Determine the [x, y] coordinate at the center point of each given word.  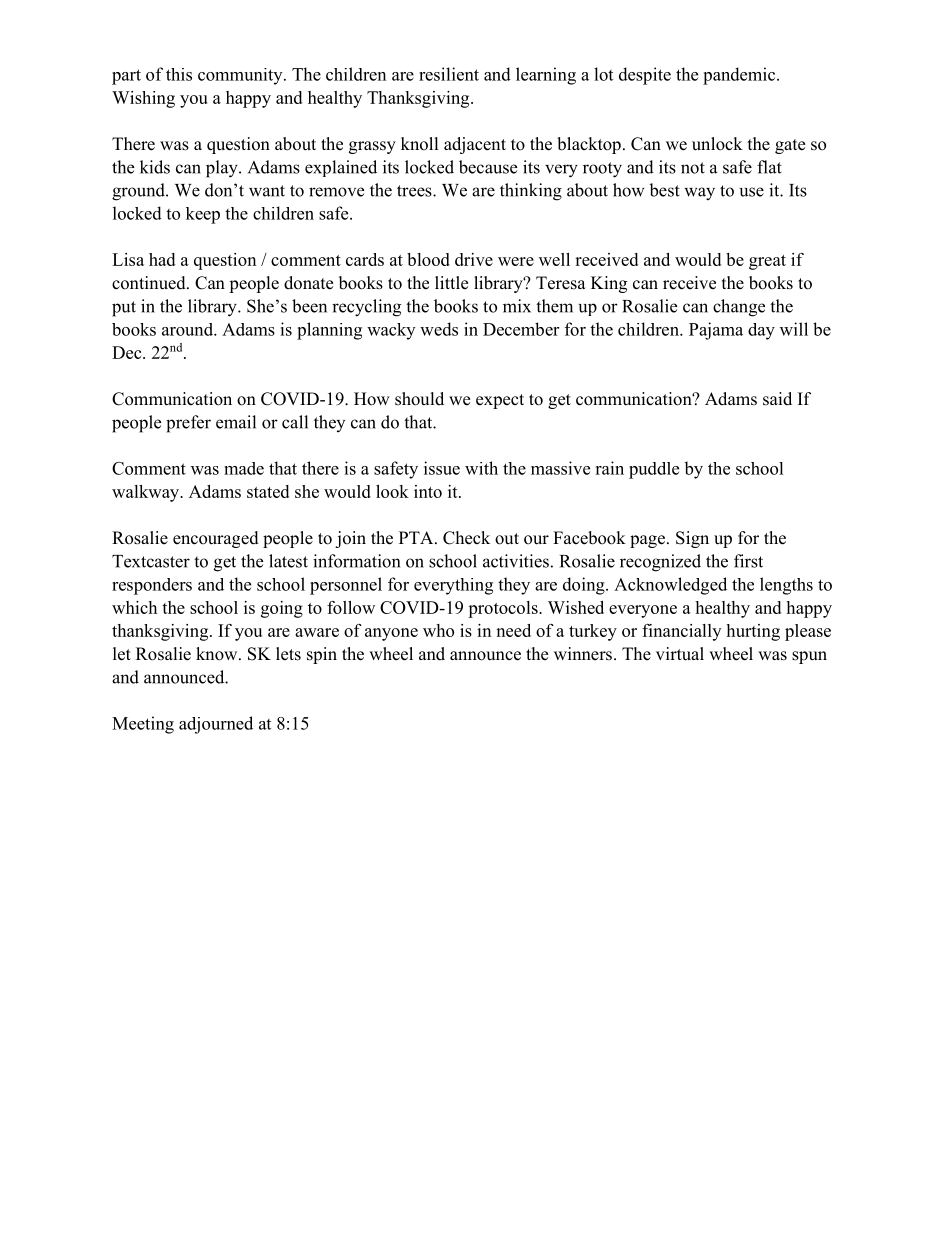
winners [583, 654]
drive [474, 259]
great [767, 262]
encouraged [216, 539]
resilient [449, 74]
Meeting [143, 725]
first [748, 561]
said [777, 399]
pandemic [740, 76]
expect [500, 401]
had [162, 259]
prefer [188, 424]
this [179, 74]
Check [466, 538]
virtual [680, 654]
